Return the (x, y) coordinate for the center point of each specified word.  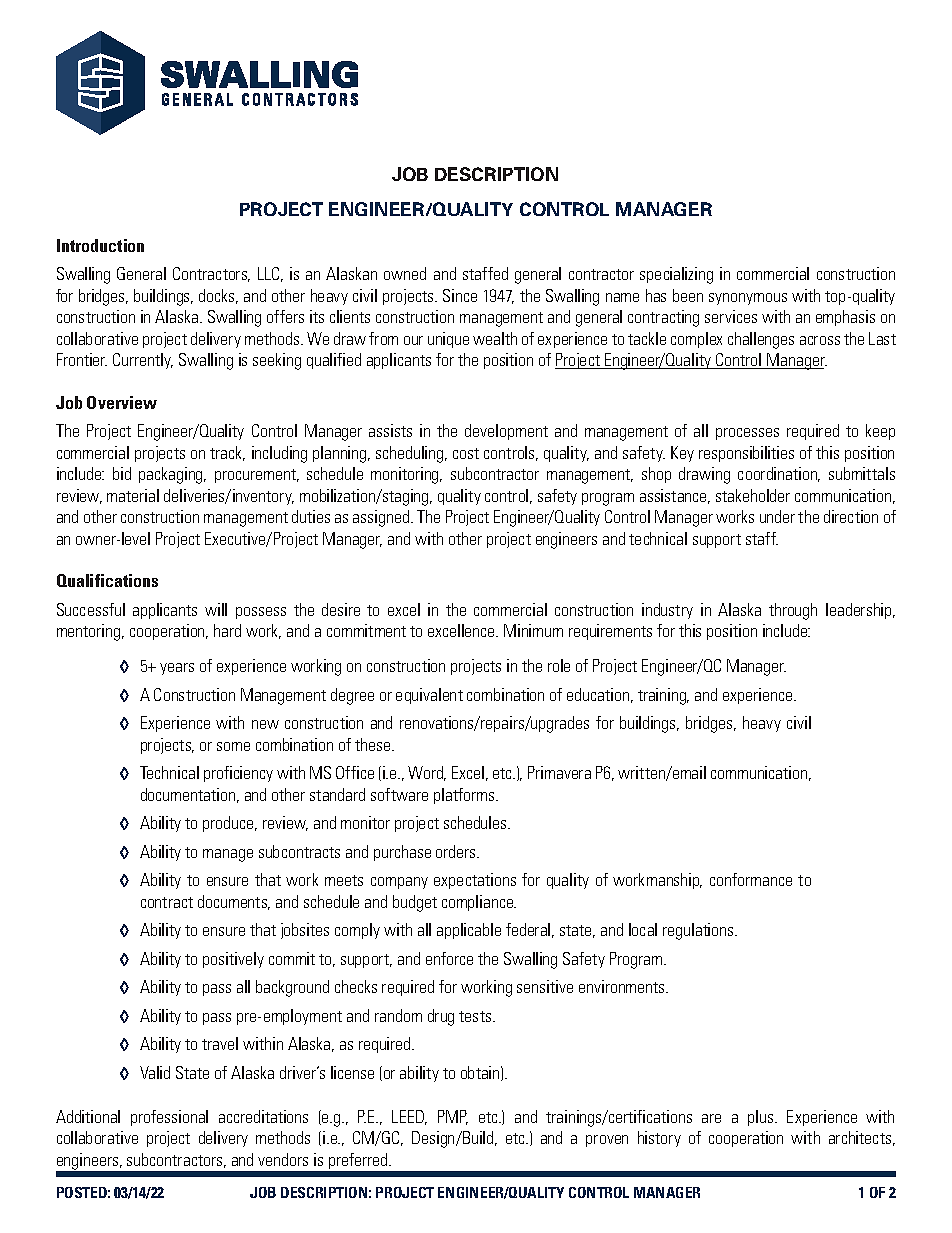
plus (762, 1118)
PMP (453, 1117)
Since (460, 295)
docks (218, 296)
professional (169, 1118)
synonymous (748, 299)
